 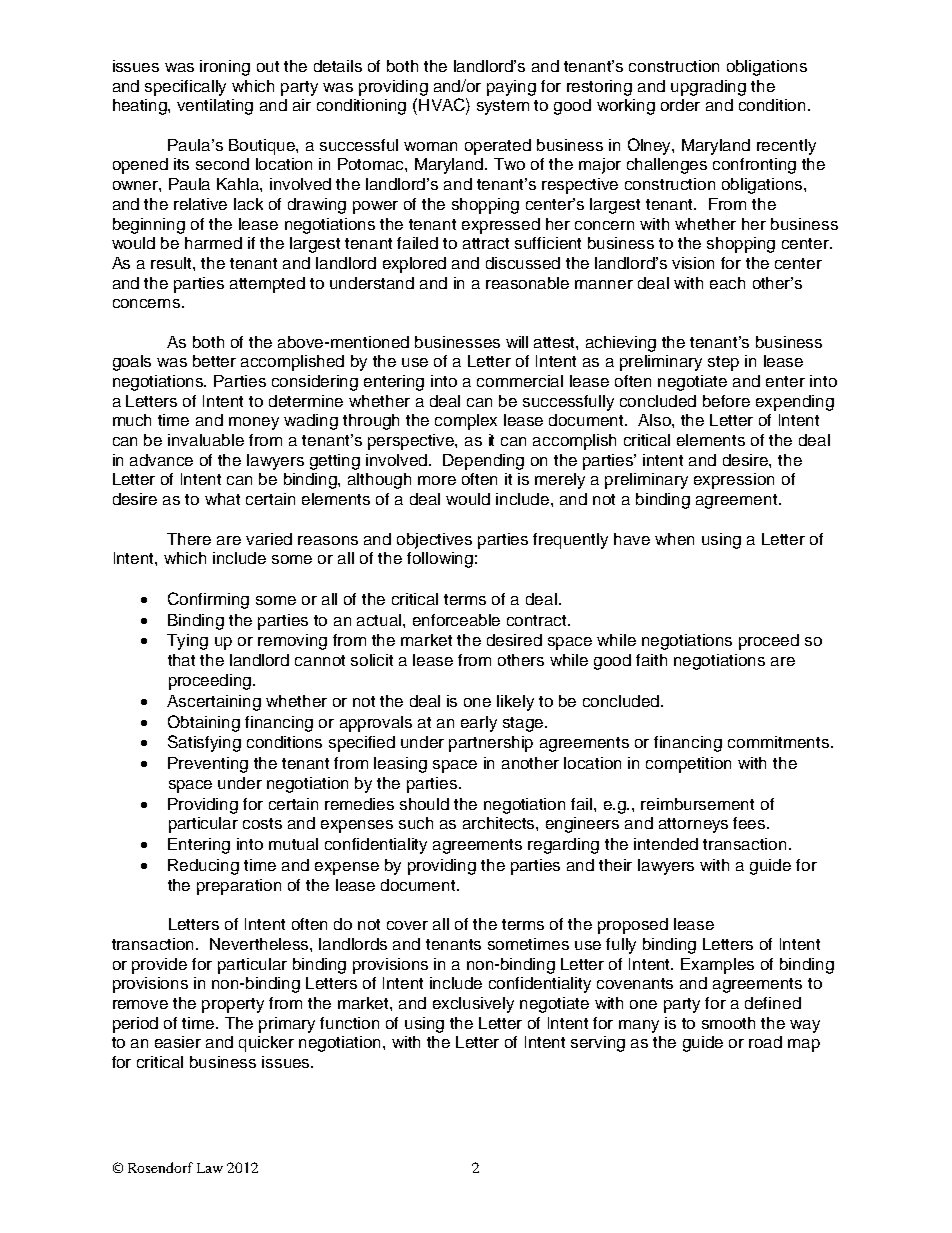 What do you see at coordinates (473, 1005) in the screenshot?
I see `exclusively` at bounding box center [473, 1005].
